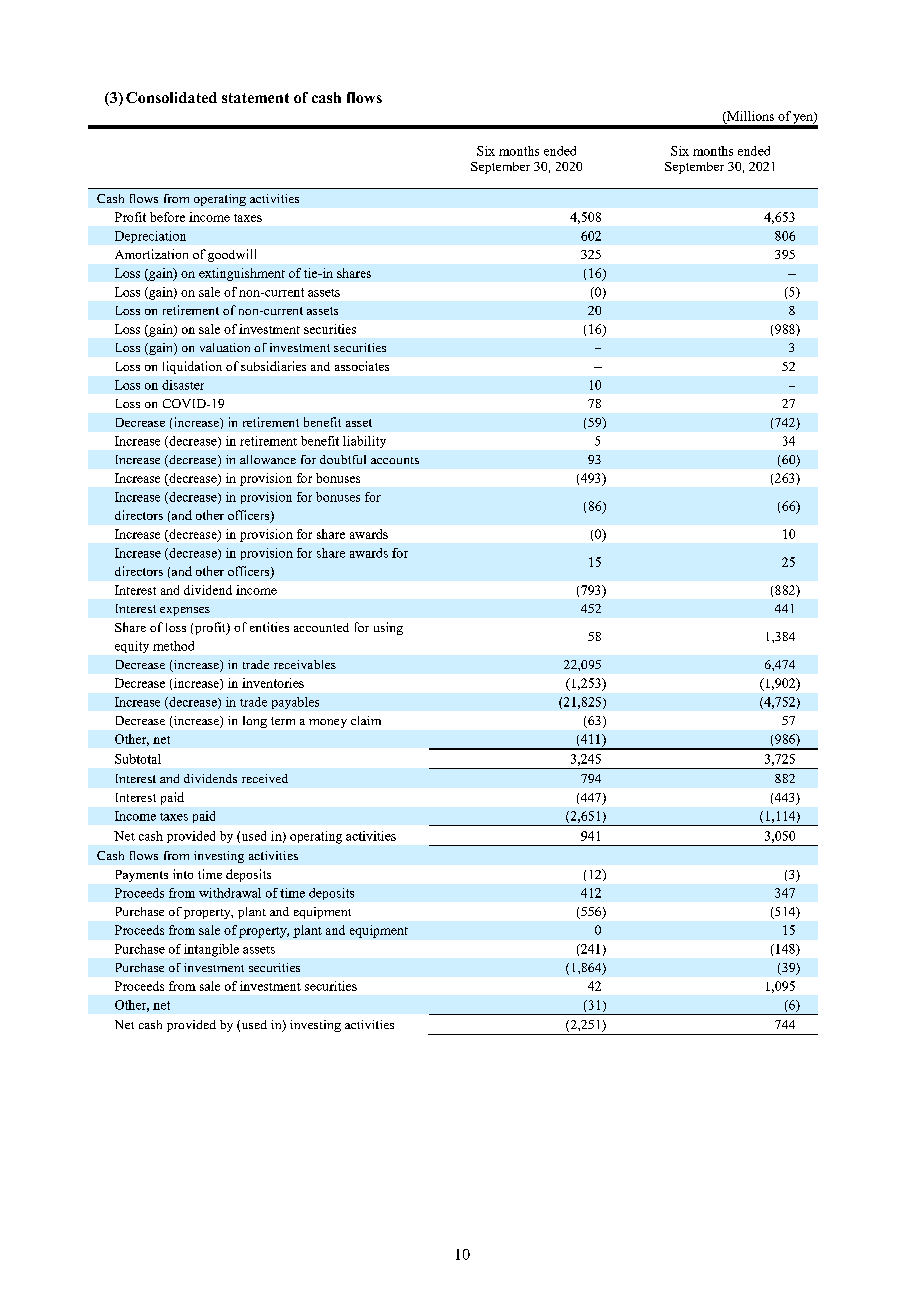 The width and height of the image is (924, 1308). What do you see at coordinates (171, 97) in the image?
I see `Consolidated` at bounding box center [171, 97].
